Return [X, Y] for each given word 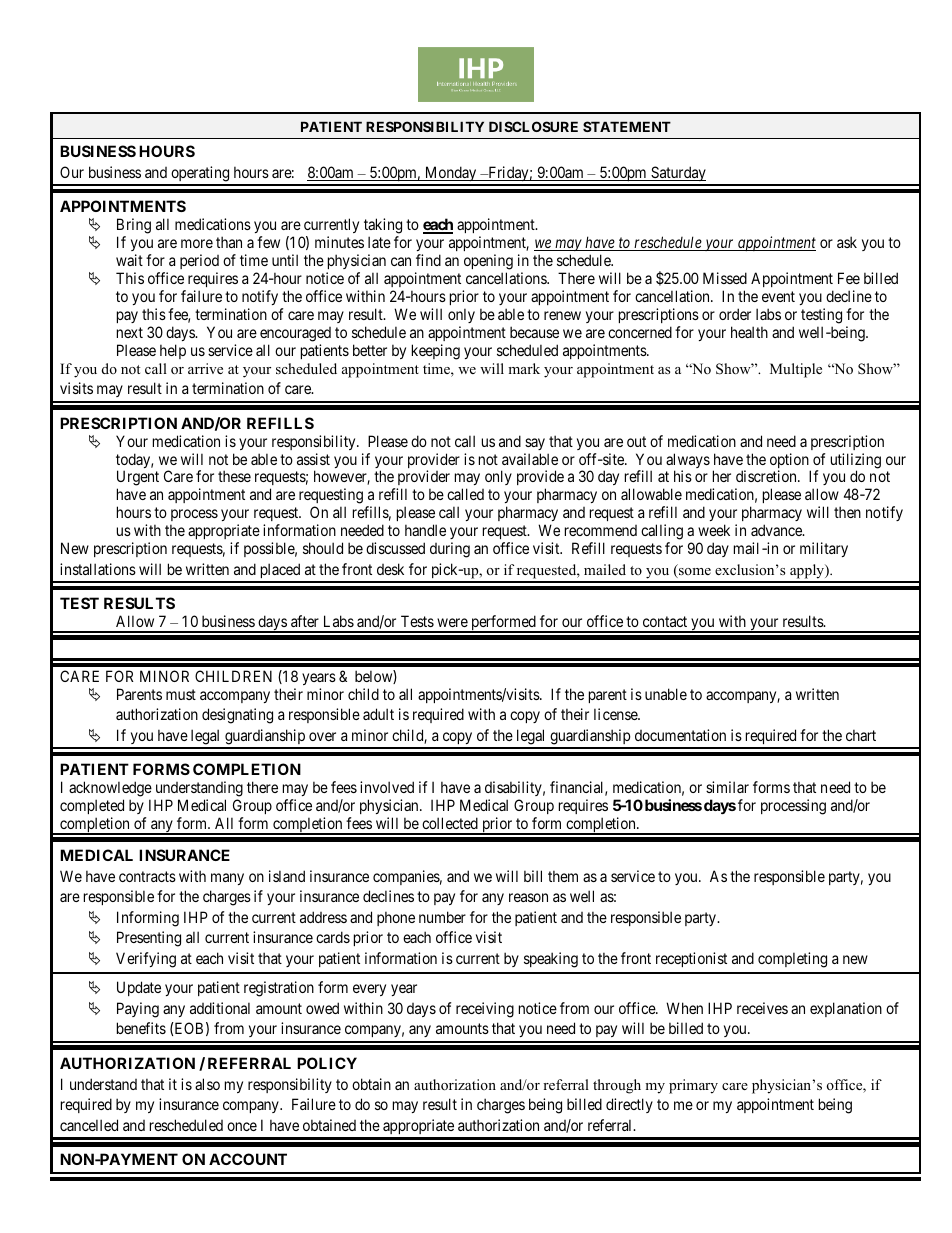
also [207, 1084]
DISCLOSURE [533, 126]
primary [693, 1086]
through [617, 1086]
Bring [134, 227]
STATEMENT [627, 126]
